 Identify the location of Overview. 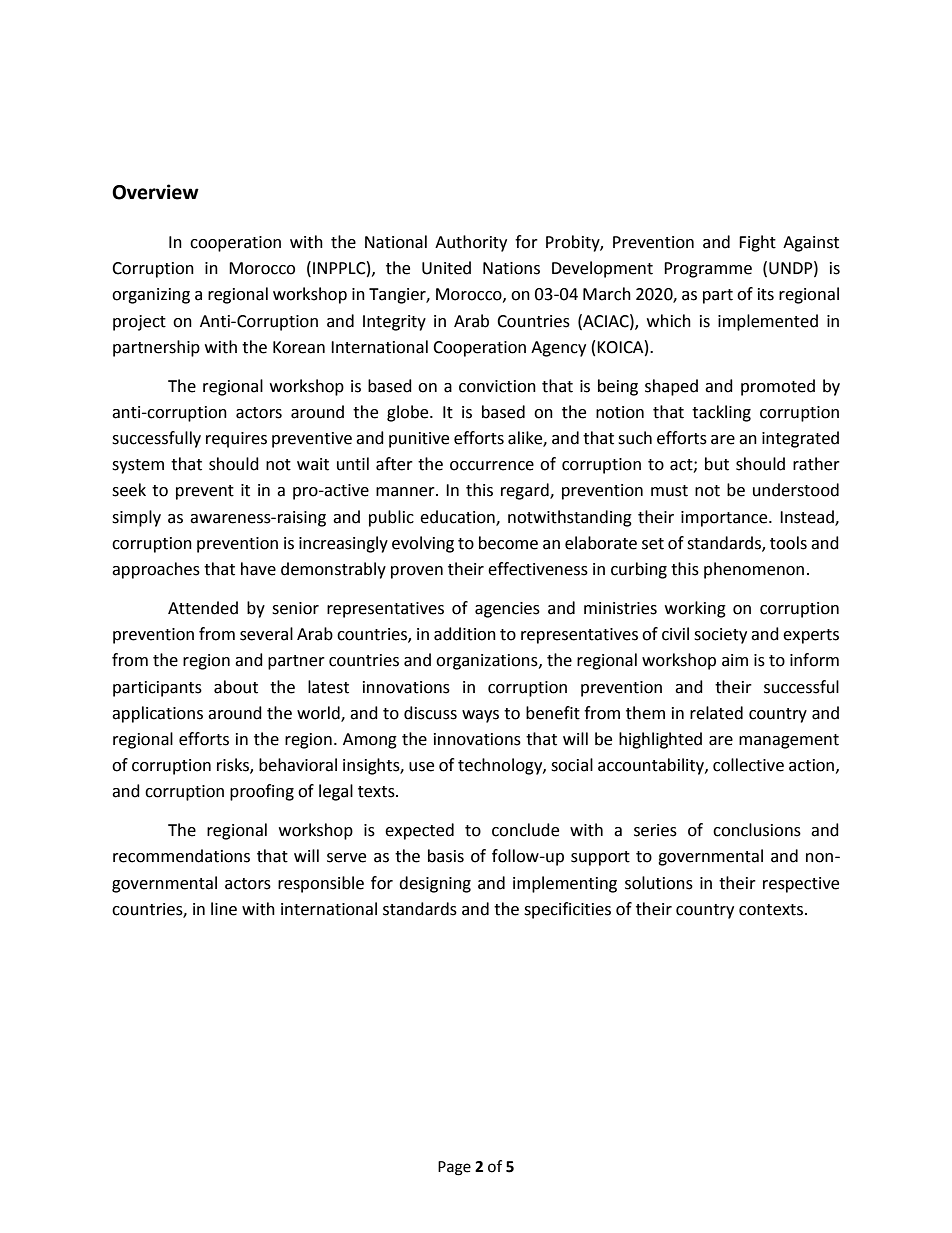
(155, 192).
